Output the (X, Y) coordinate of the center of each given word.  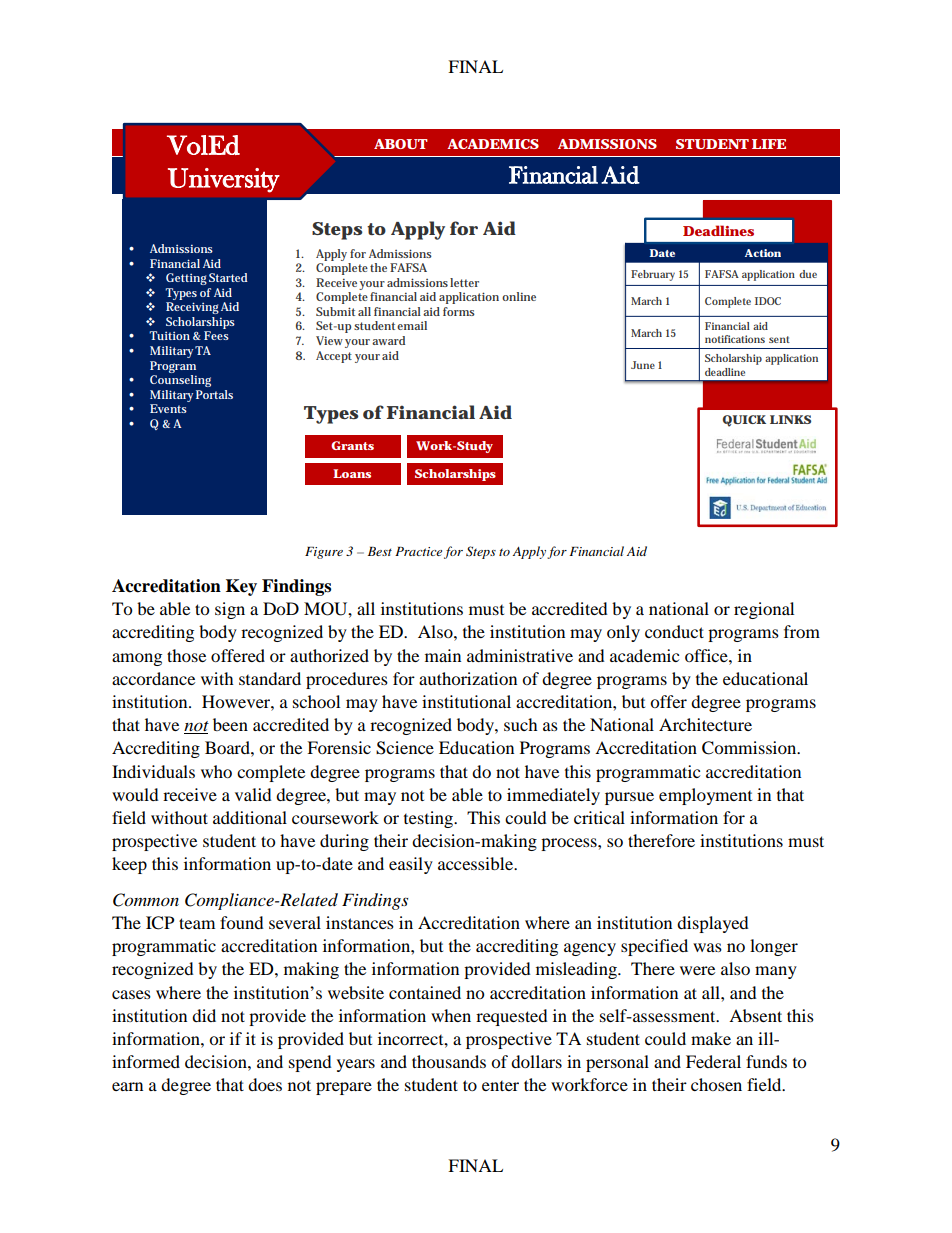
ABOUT (401, 144)
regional (764, 610)
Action (763, 253)
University (224, 180)
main (443, 655)
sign (230, 610)
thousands (449, 1061)
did (204, 1015)
